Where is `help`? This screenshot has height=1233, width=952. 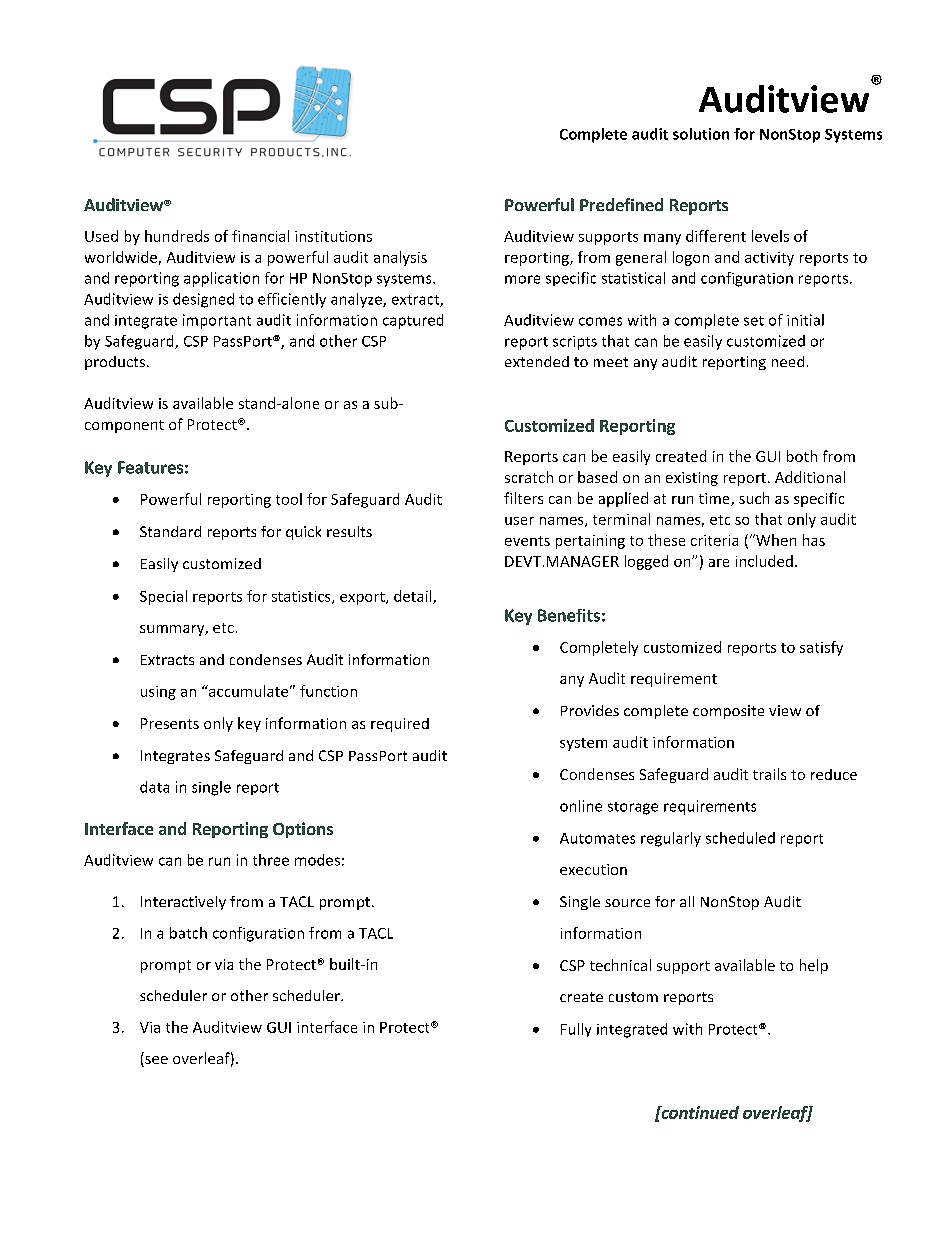 help is located at coordinates (814, 966).
